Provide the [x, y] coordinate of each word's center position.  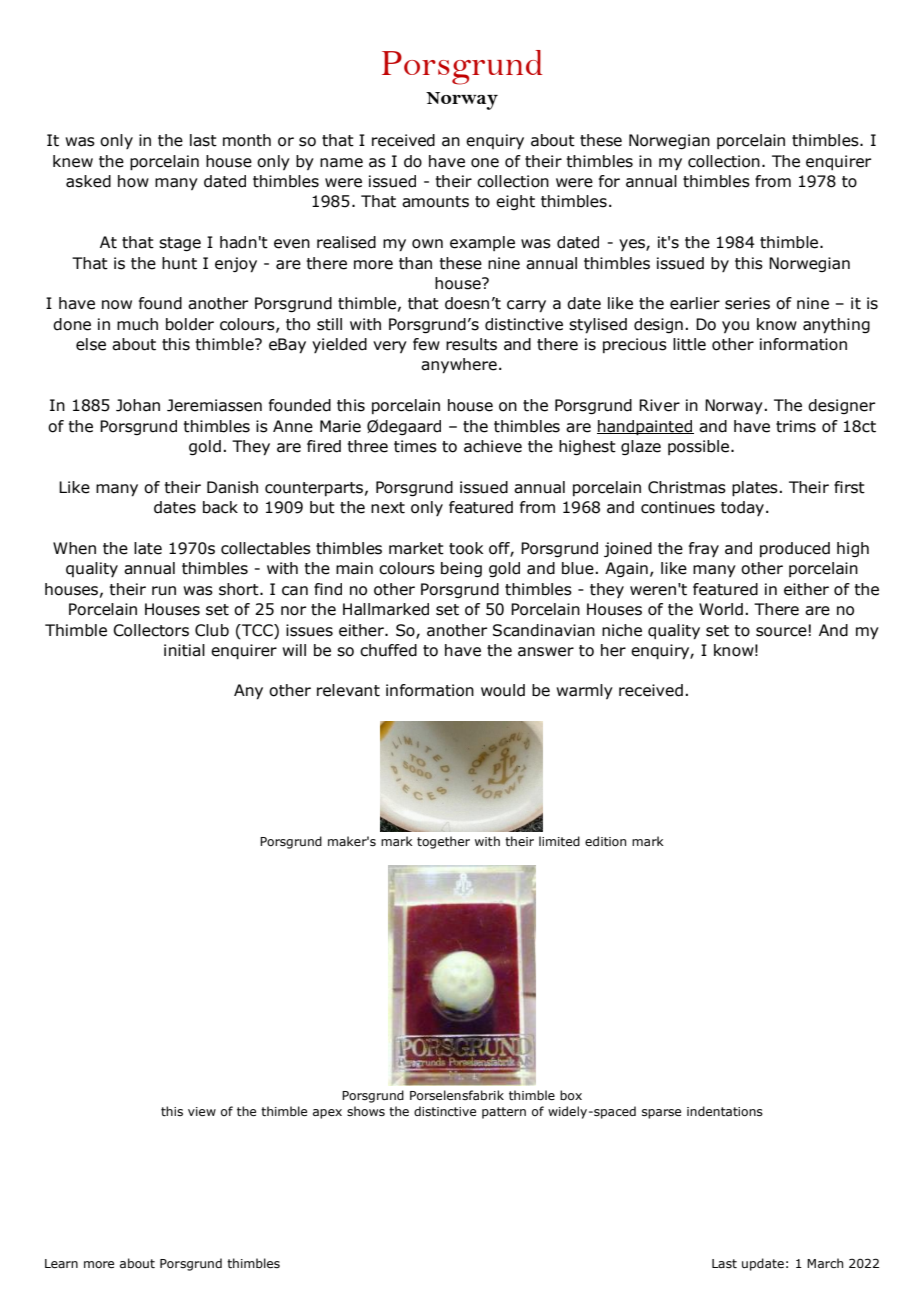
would [503, 690]
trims [796, 426]
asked [88, 181]
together [443, 842]
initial [184, 650]
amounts [435, 202]
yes [633, 245]
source [782, 631]
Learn [61, 1263]
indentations [725, 1111]
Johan [138, 405]
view [202, 1111]
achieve [493, 446]
